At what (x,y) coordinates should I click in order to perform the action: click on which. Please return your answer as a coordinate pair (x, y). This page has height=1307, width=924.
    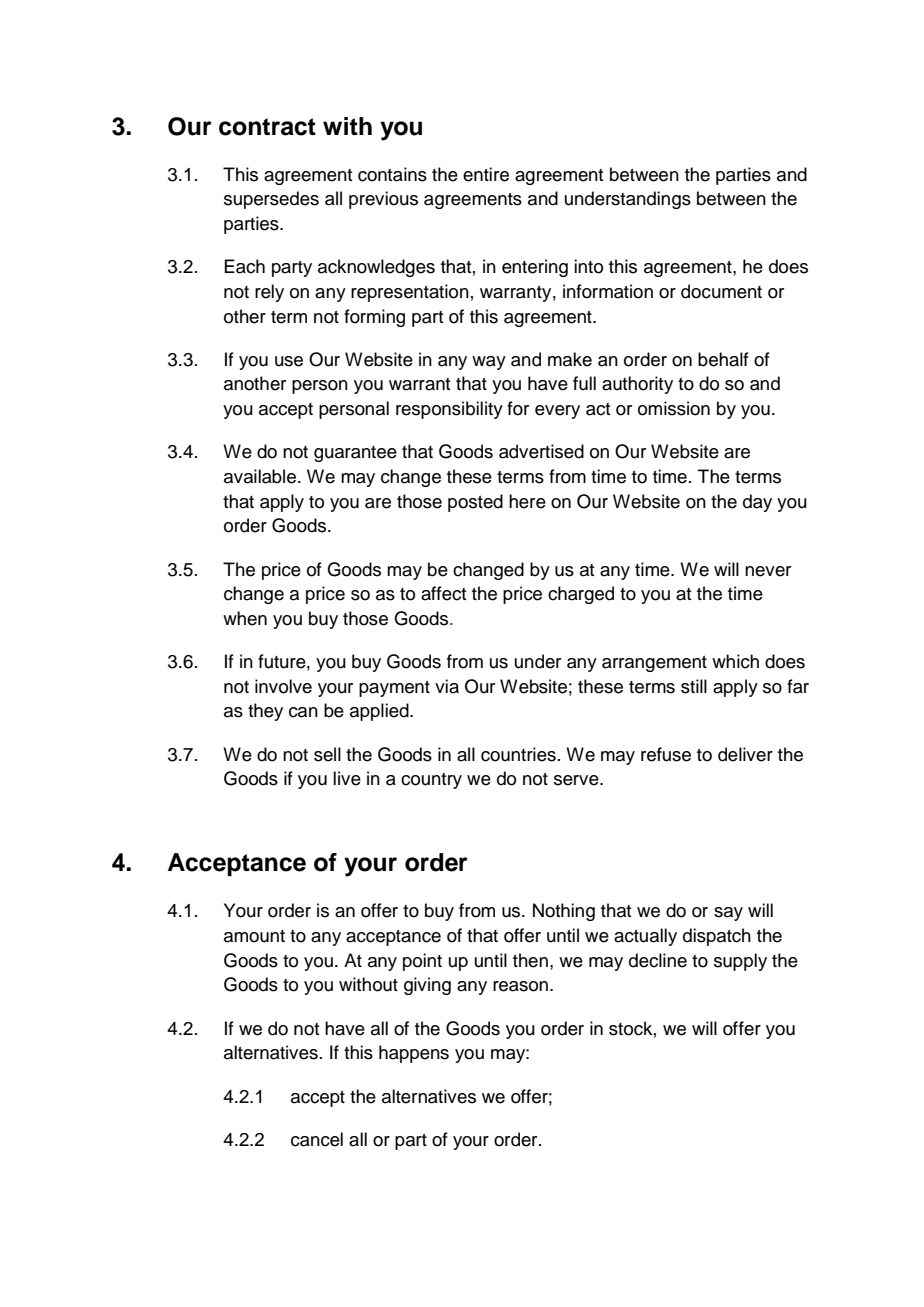
    Looking at the image, I should click on (735, 661).
